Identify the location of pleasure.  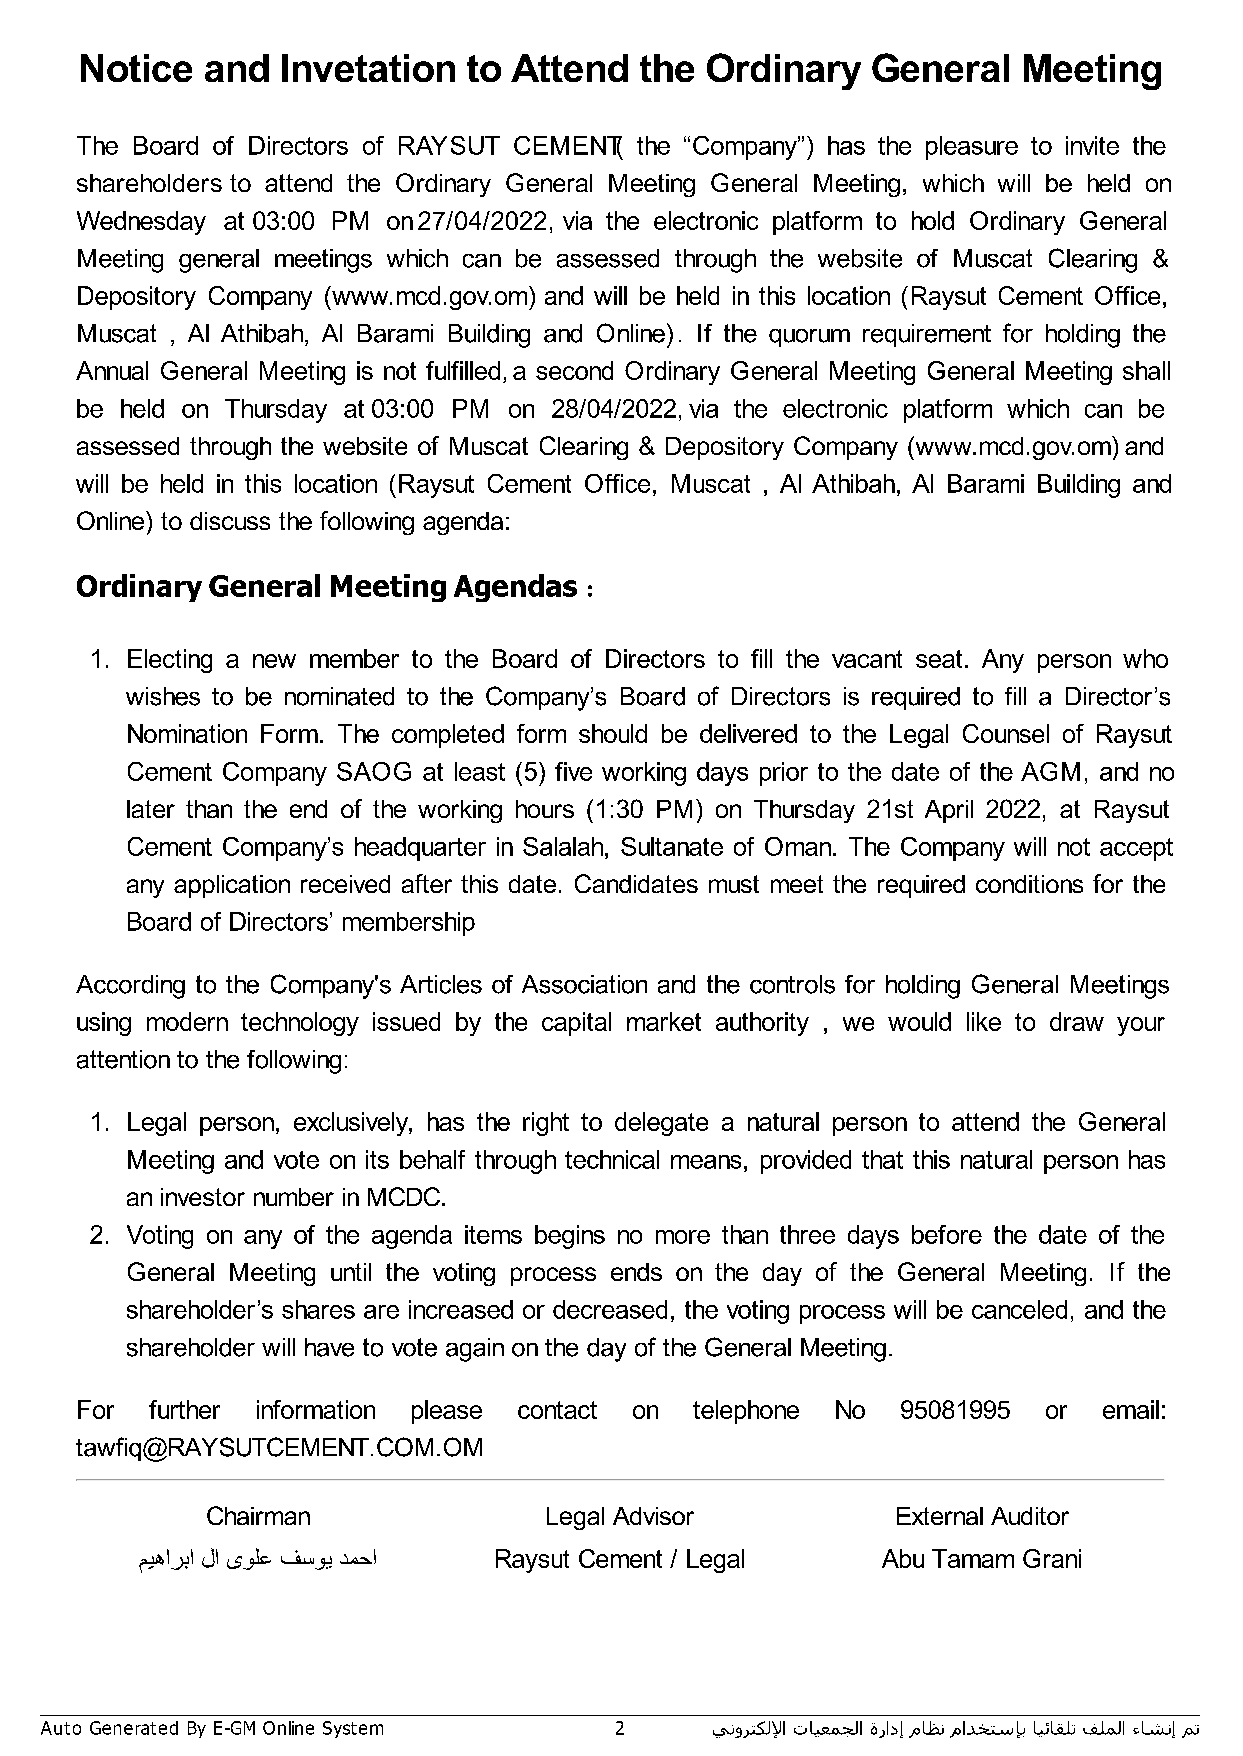
(972, 148).
